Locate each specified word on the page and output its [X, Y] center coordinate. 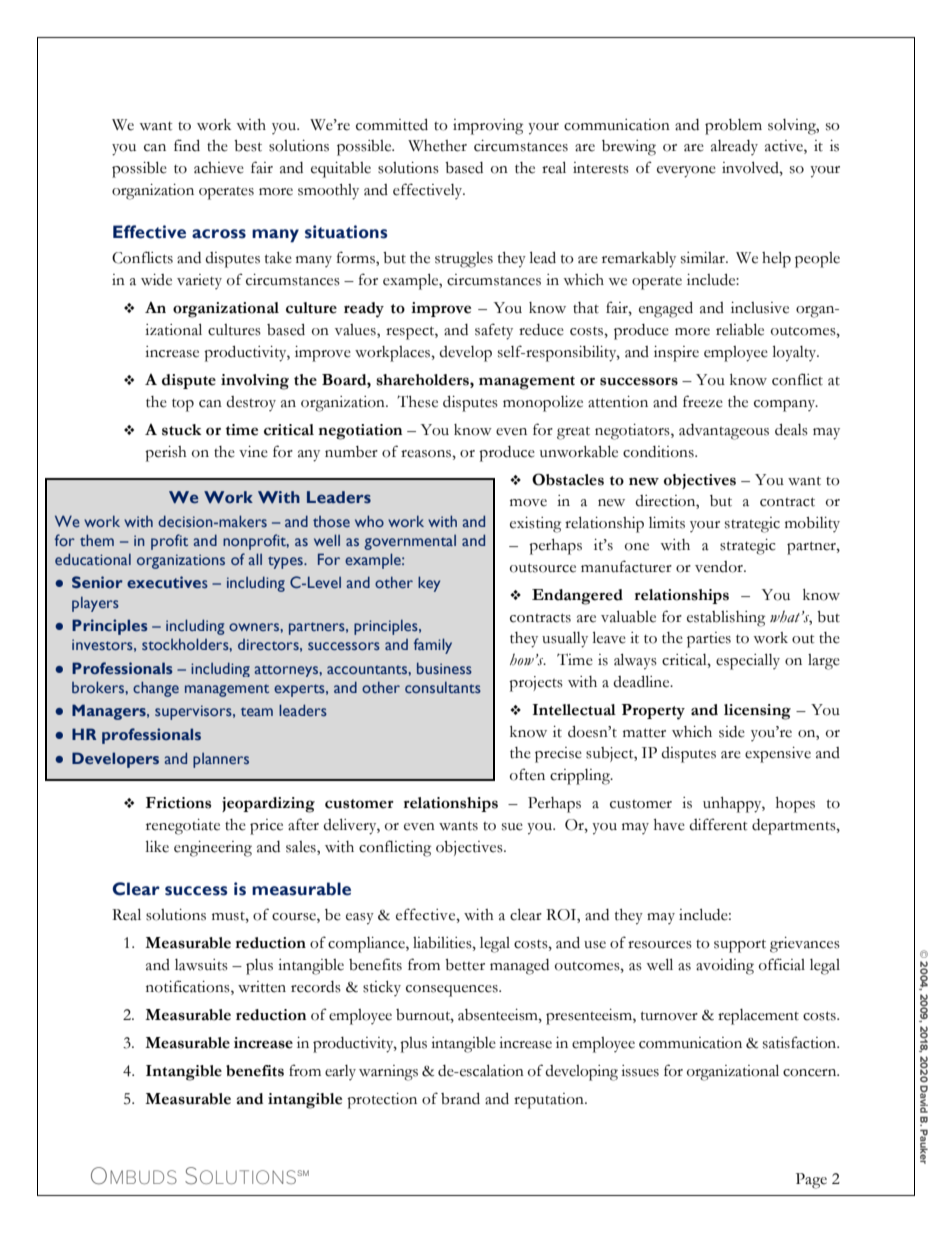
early [340, 1072]
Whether [437, 146]
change [156, 689]
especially [748, 662]
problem [733, 127]
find [187, 145]
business [444, 668]
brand [460, 1099]
